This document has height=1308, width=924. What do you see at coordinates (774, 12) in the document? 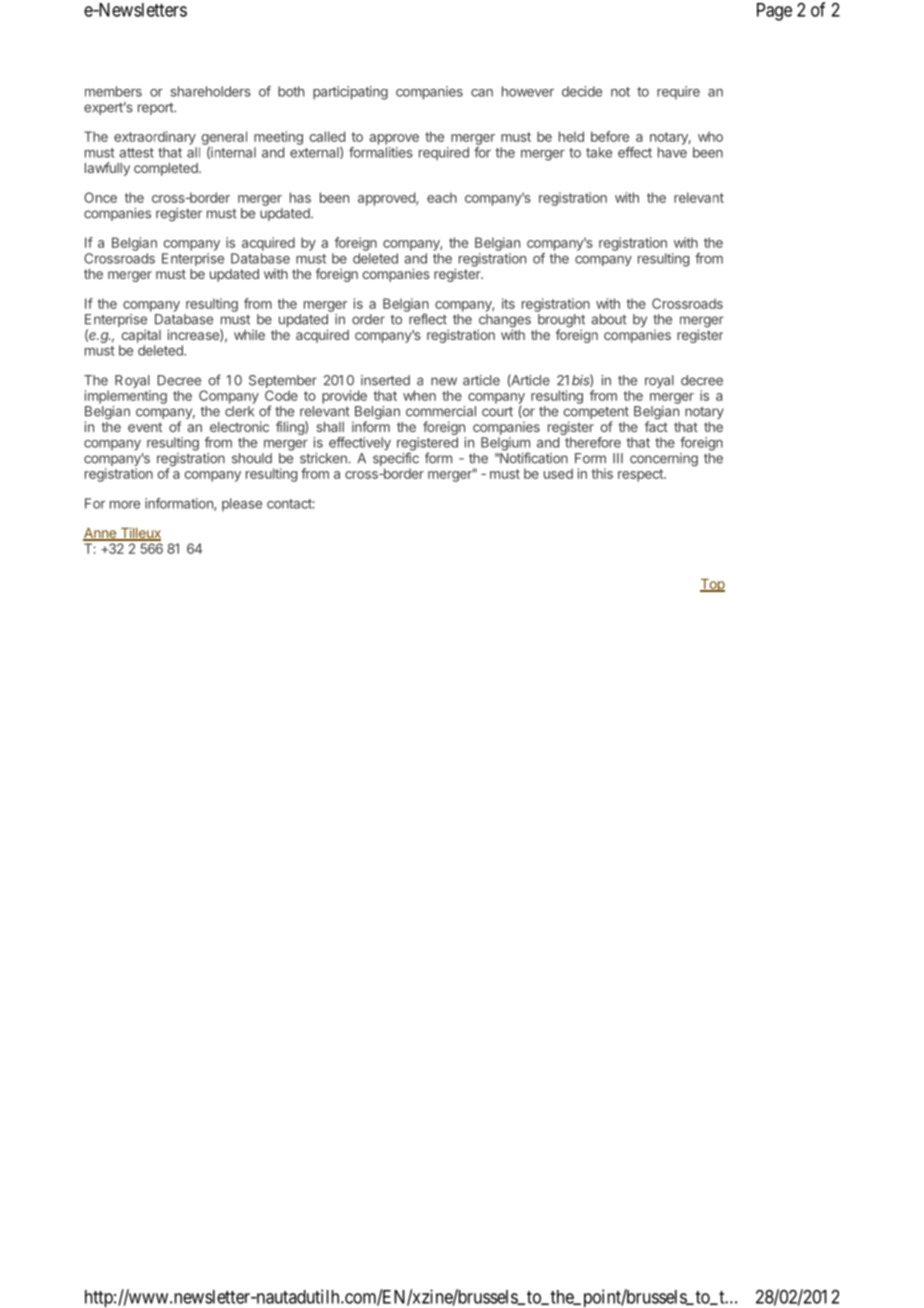
I see `Page` at bounding box center [774, 12].
